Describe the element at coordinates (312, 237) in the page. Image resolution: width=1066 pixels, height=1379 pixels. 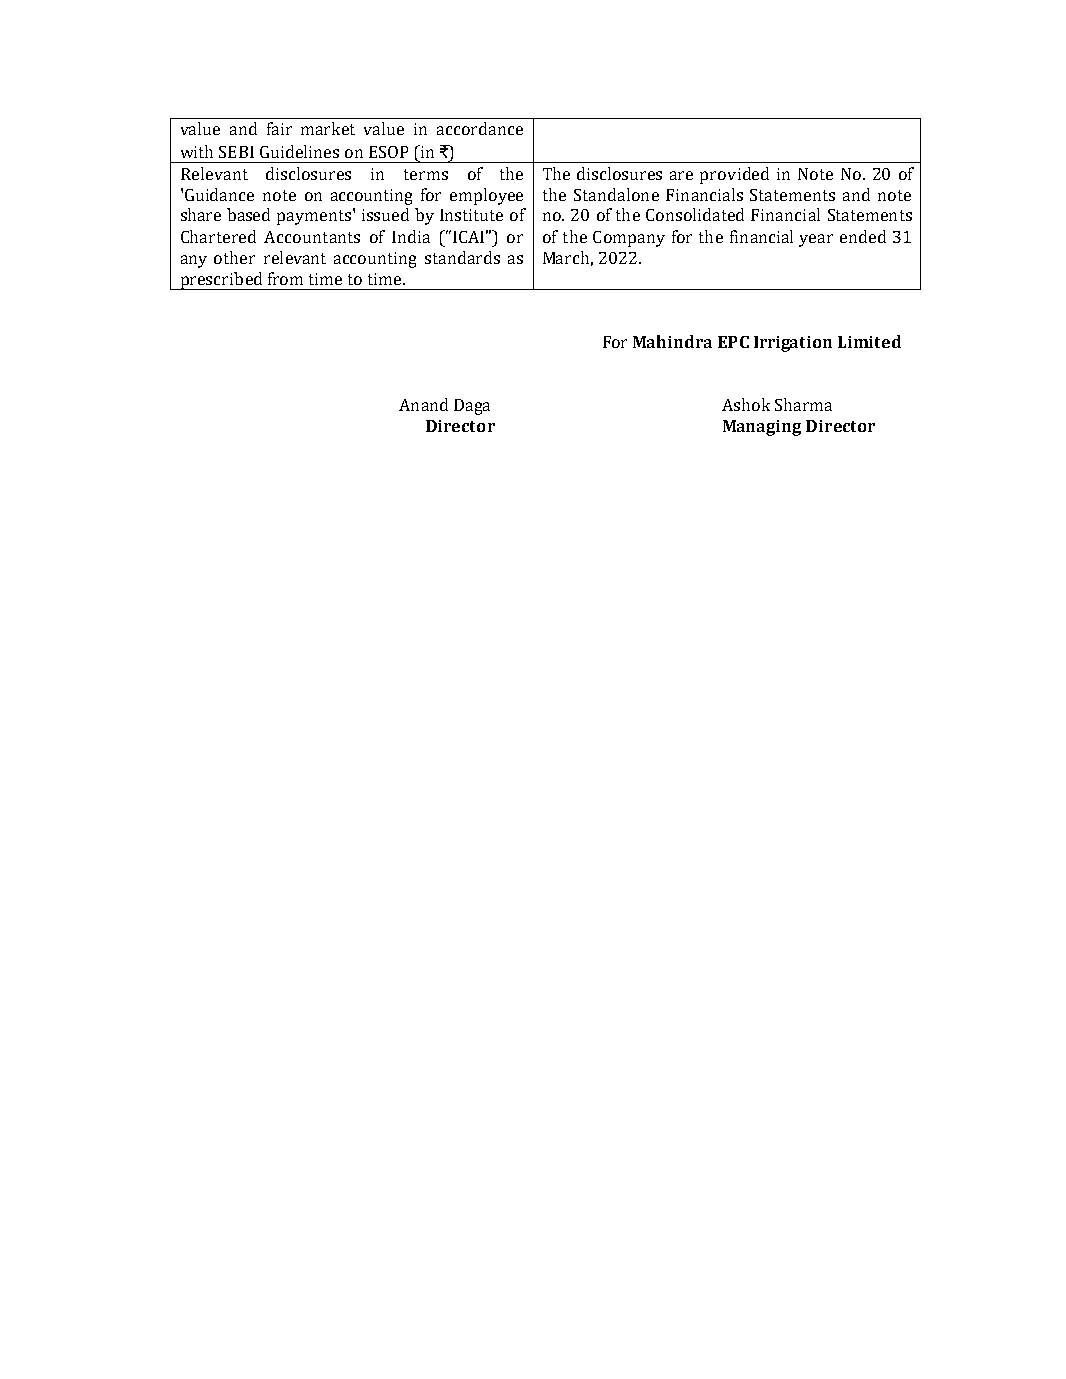
I see `Accountants` at that location.
